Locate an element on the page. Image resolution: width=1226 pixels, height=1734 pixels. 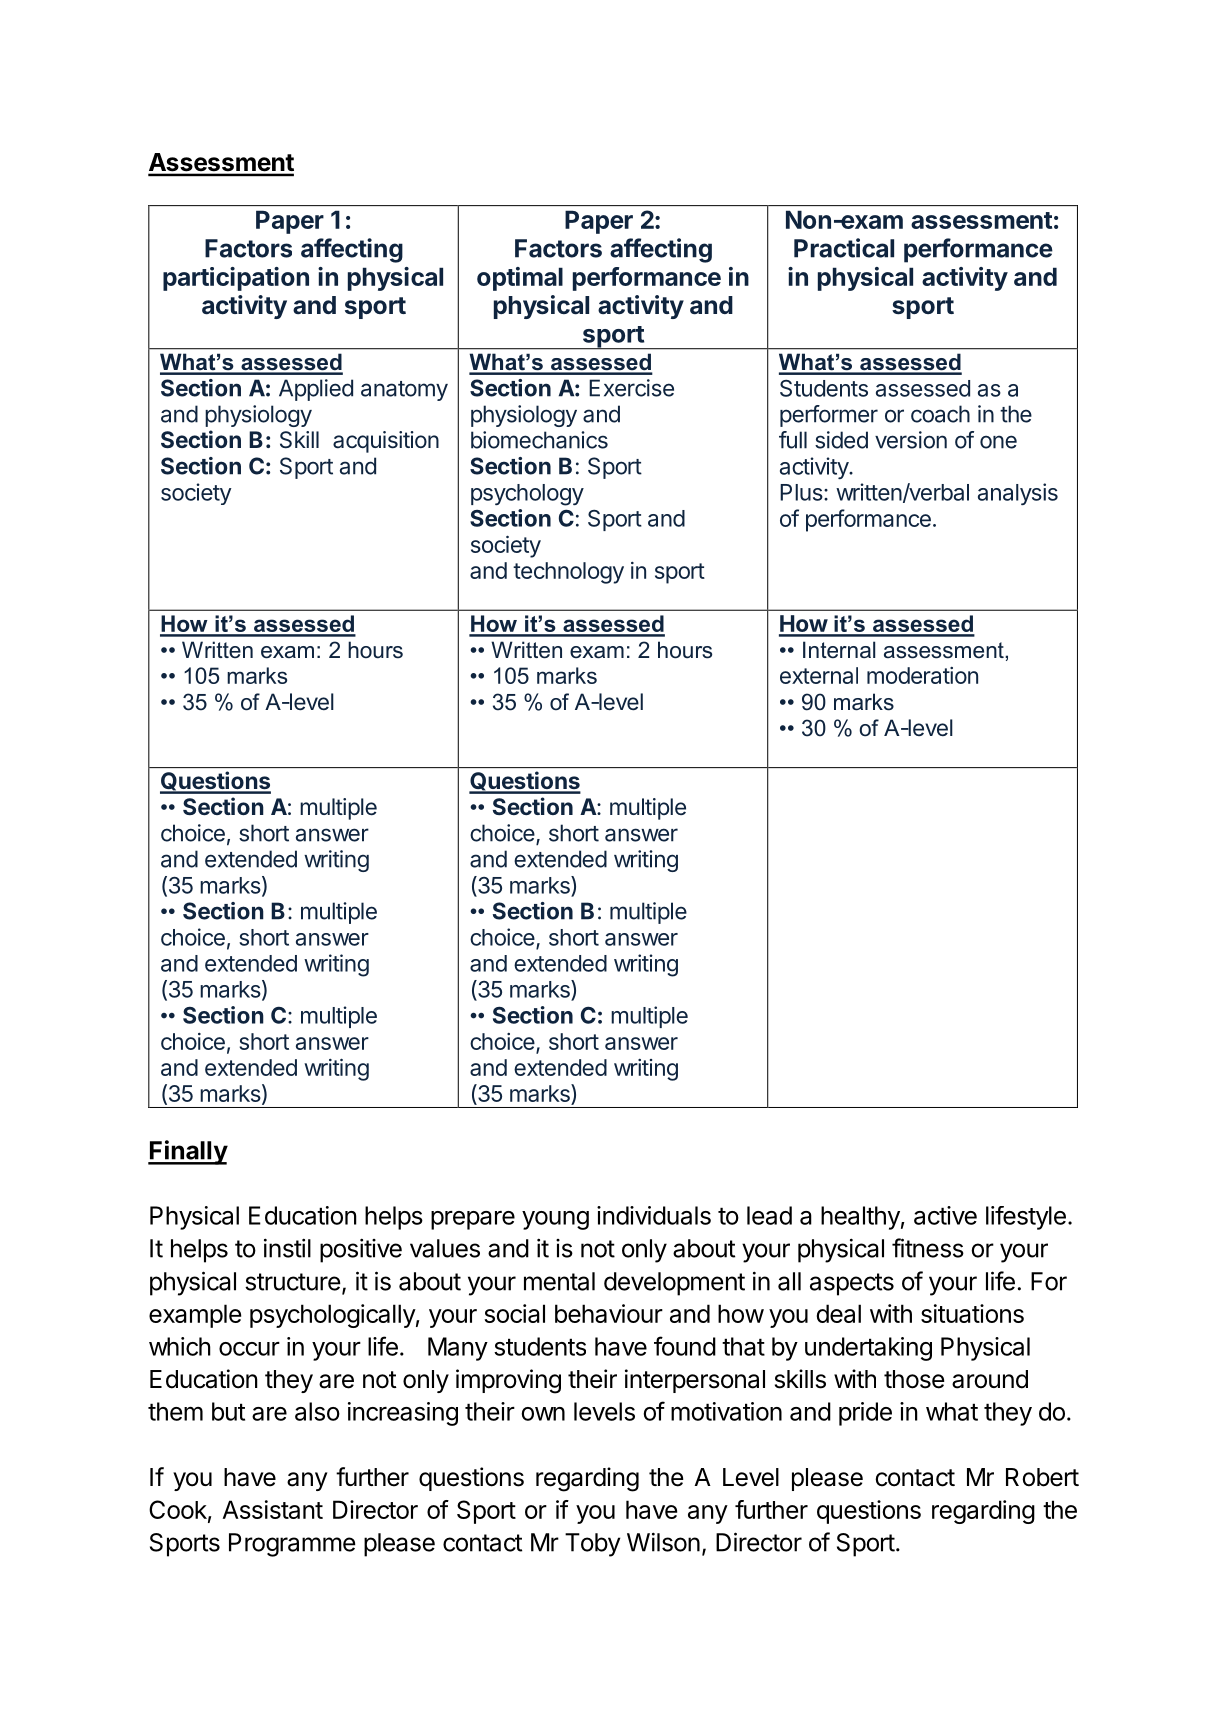
optimal is located at coordinates (520, 279).
